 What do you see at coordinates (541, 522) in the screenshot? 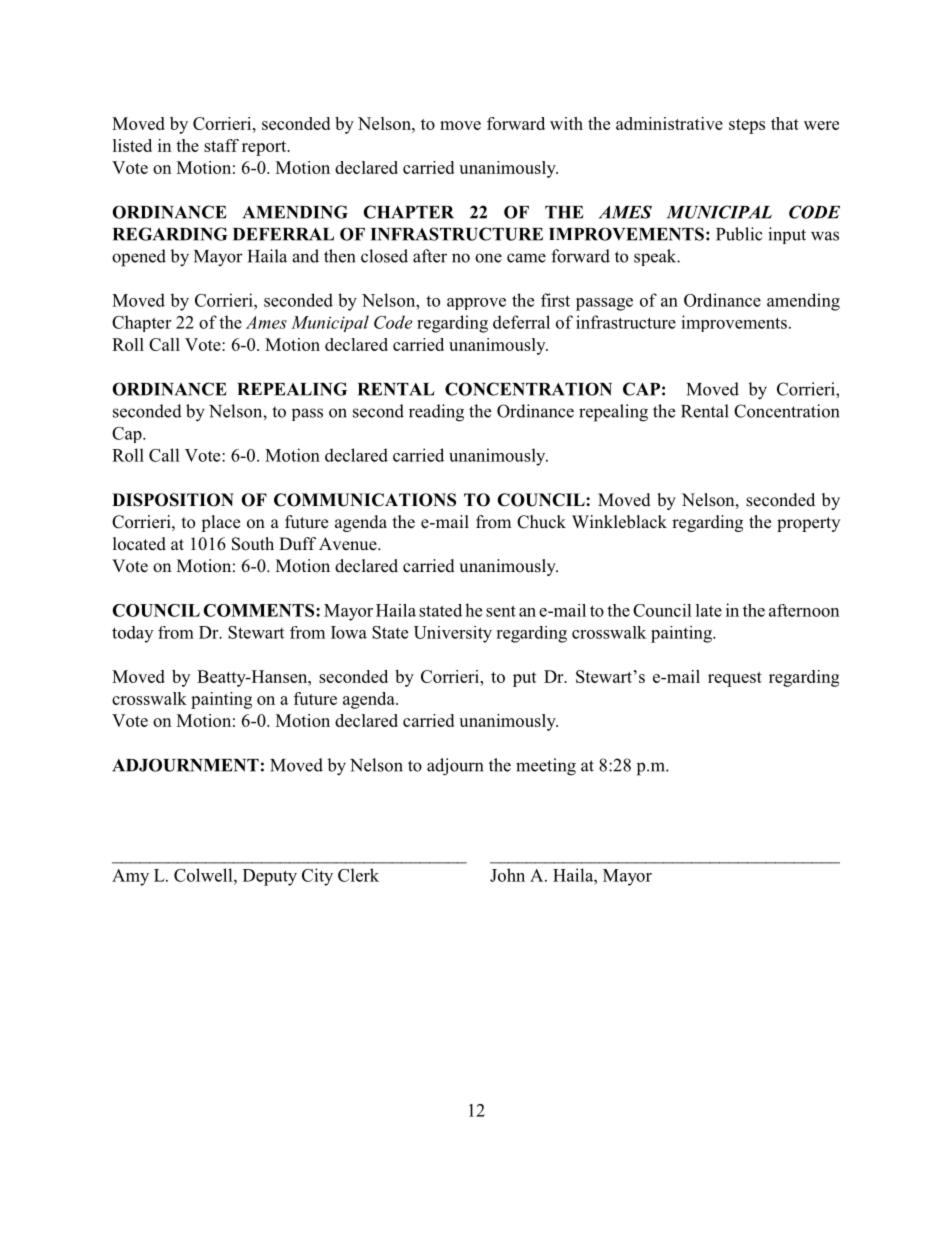
I see `Chuck` at bounding box center [541, 522].
